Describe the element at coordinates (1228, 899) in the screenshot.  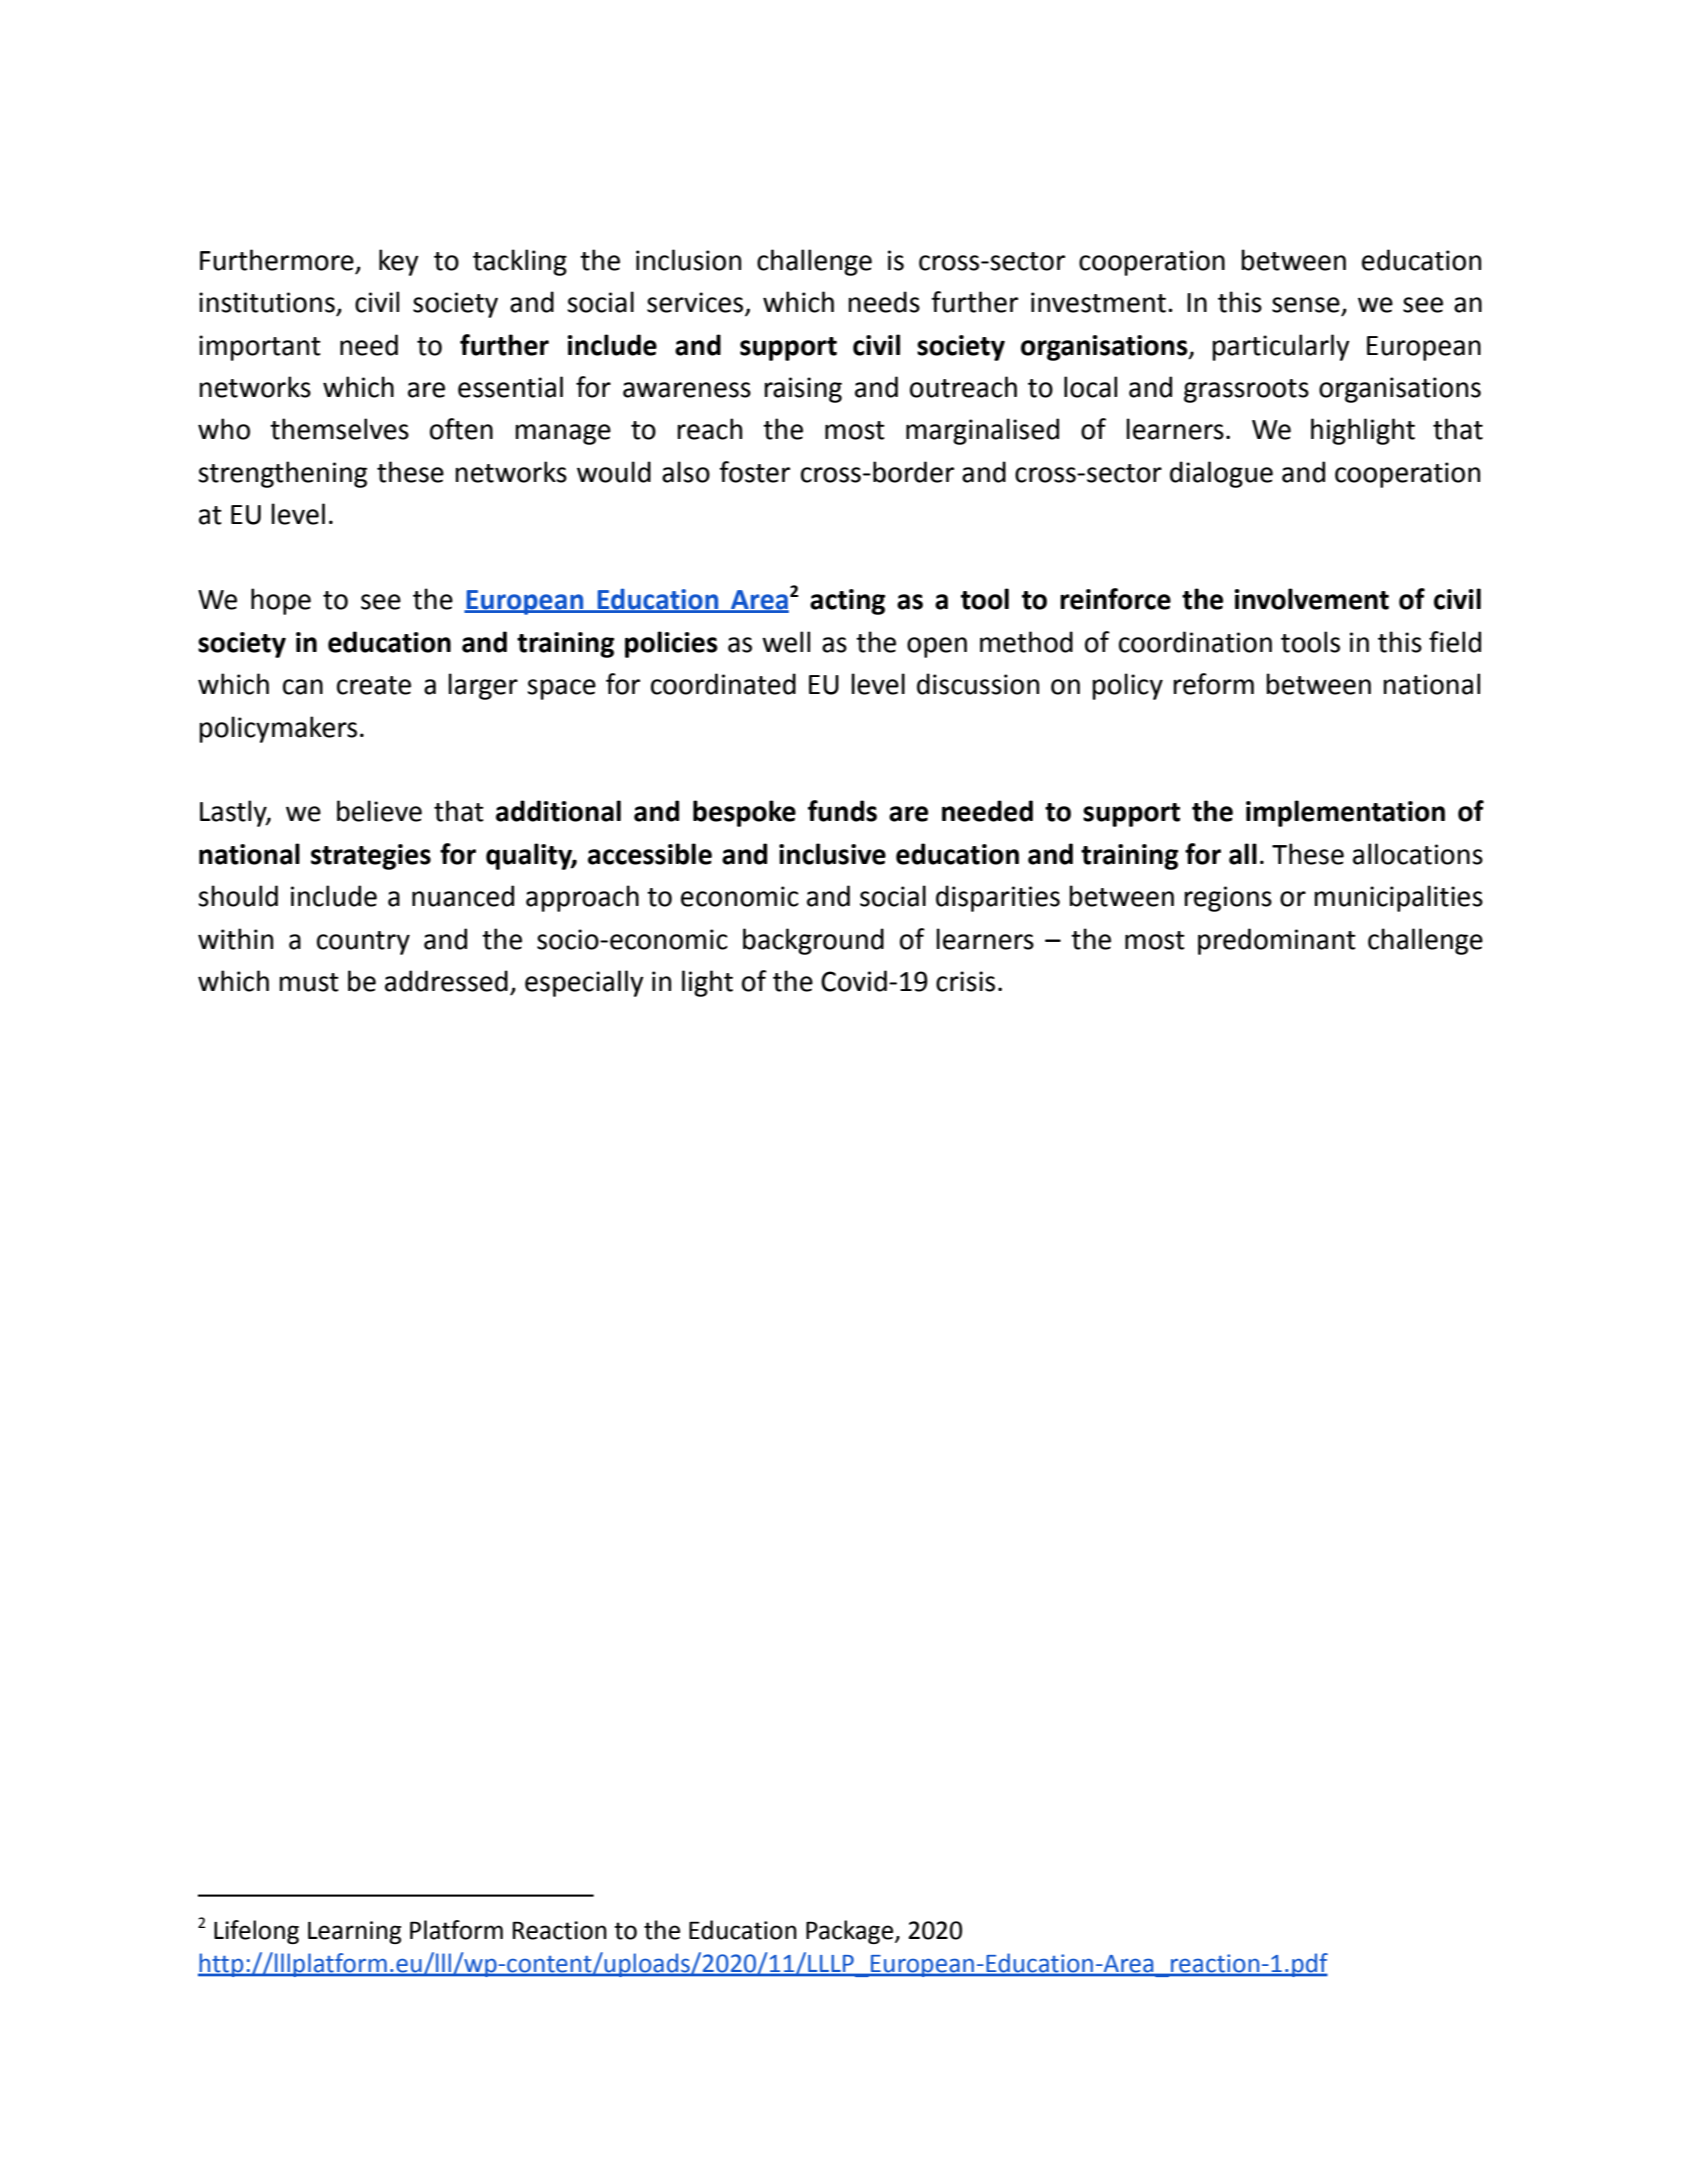
I see `regions` at that location.
